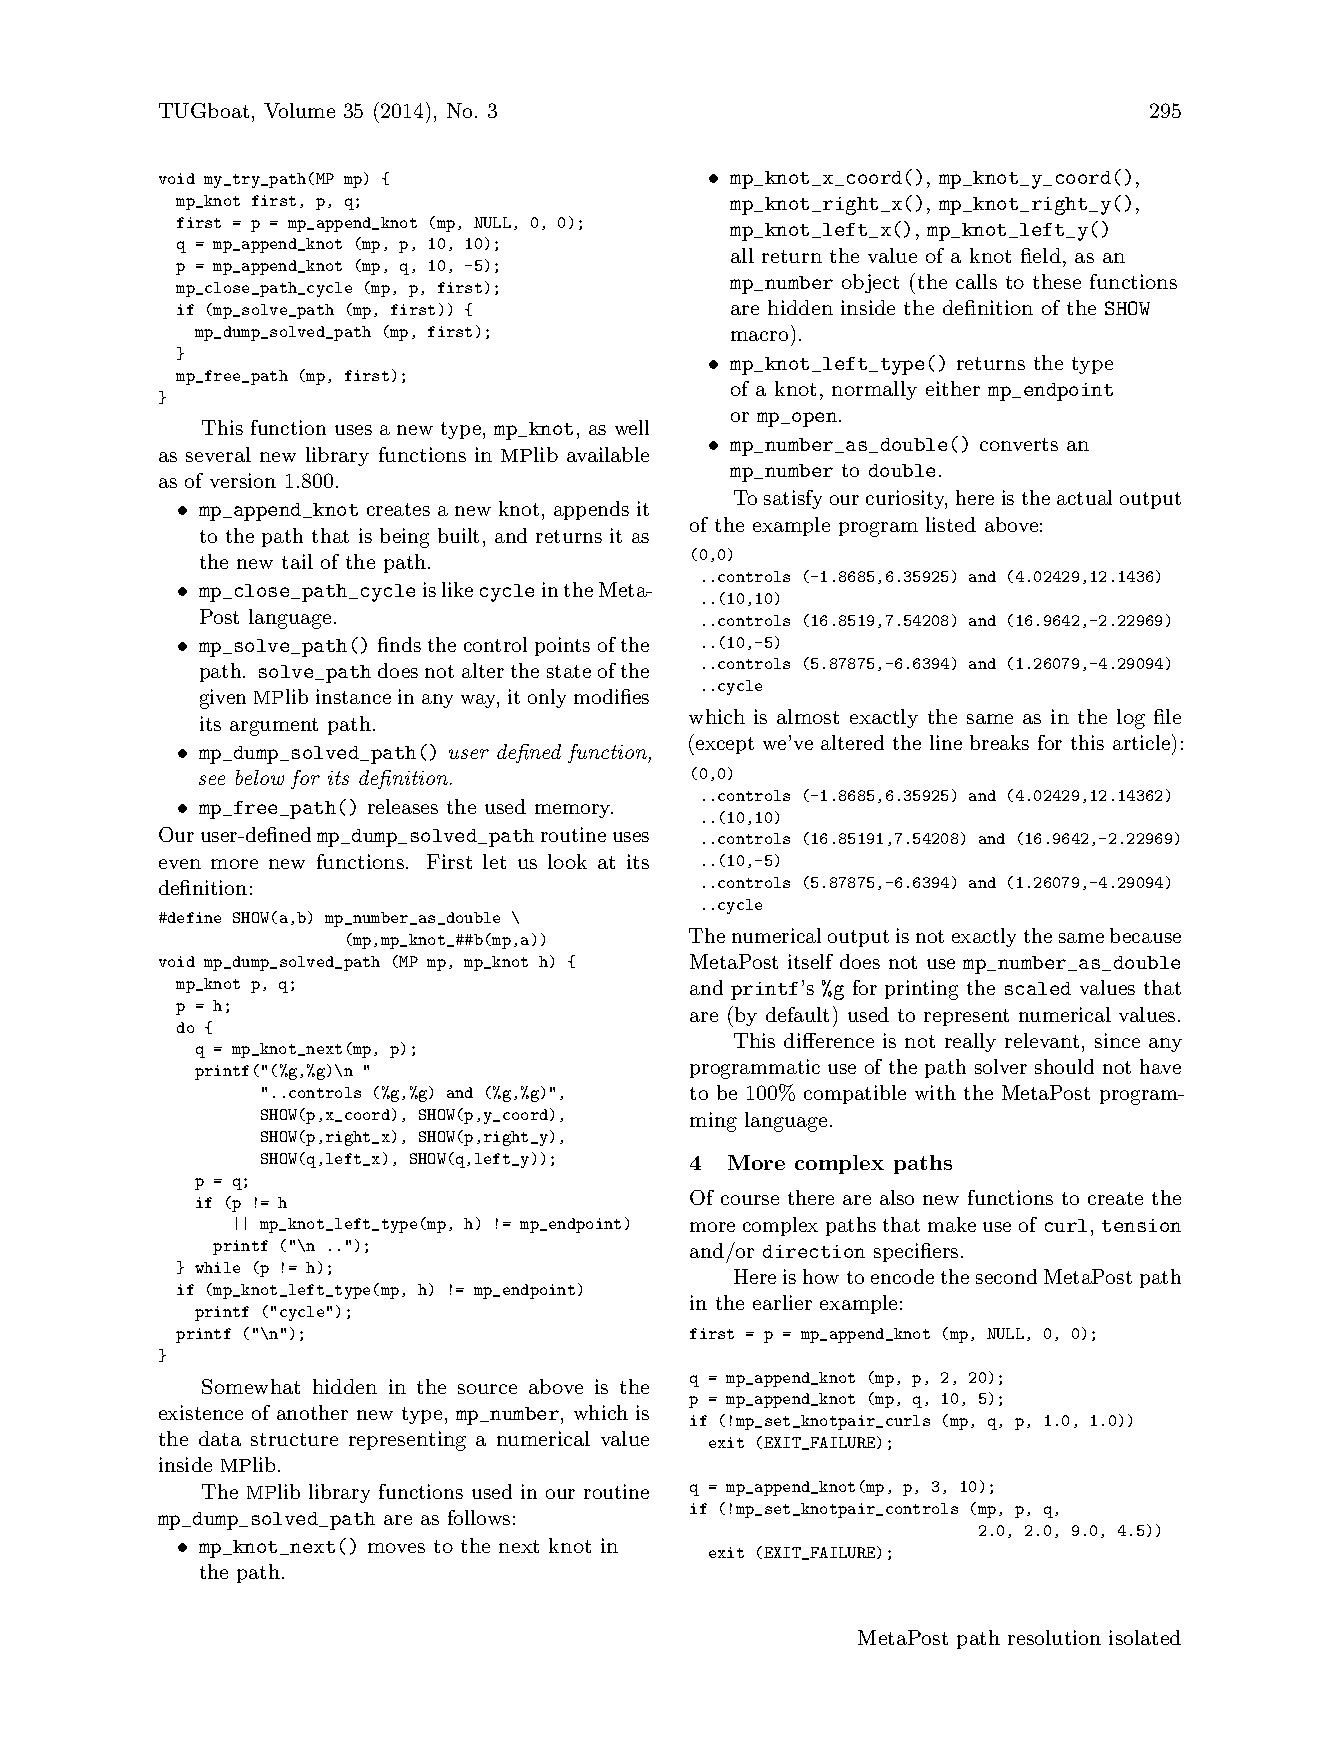  What do you see at coordinates (725, 745) in the screenshot?
I see `except` at bounding box center [725, 745].
